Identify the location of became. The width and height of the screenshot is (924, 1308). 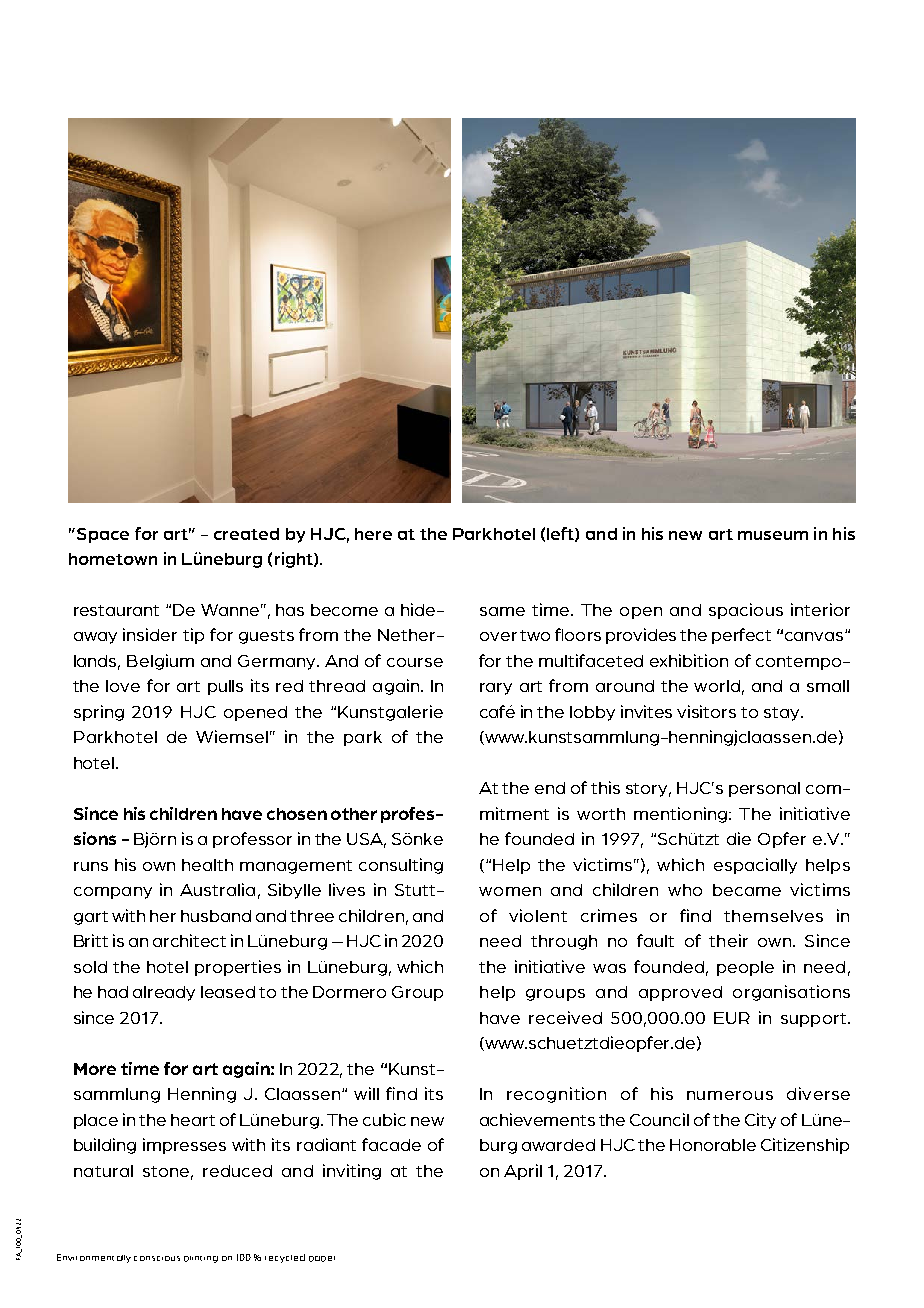
(747, 890).
